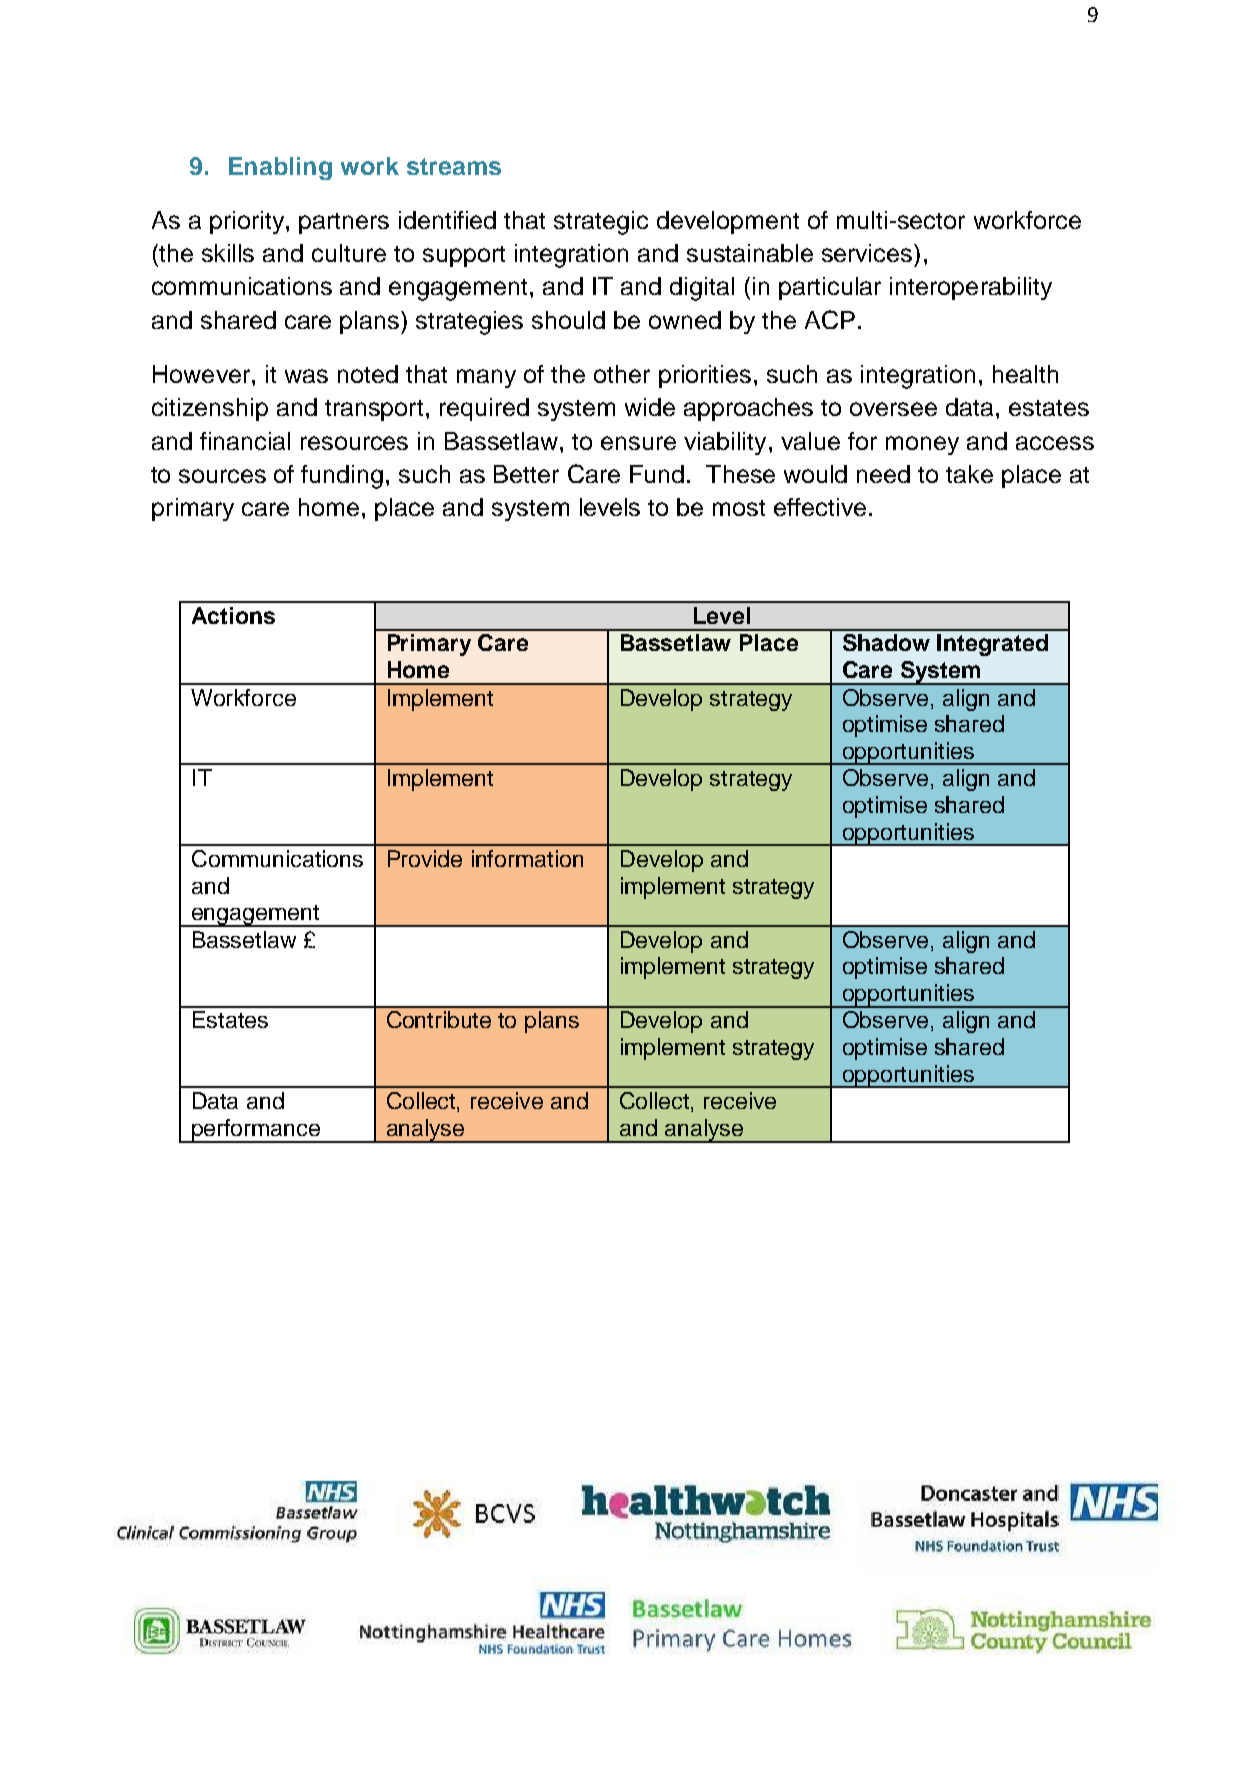 The width and height of the screenshot is (1249, 1767). Describe the element at coordinates (601, 223) in the screenshot. I see `strategic` at that location.
